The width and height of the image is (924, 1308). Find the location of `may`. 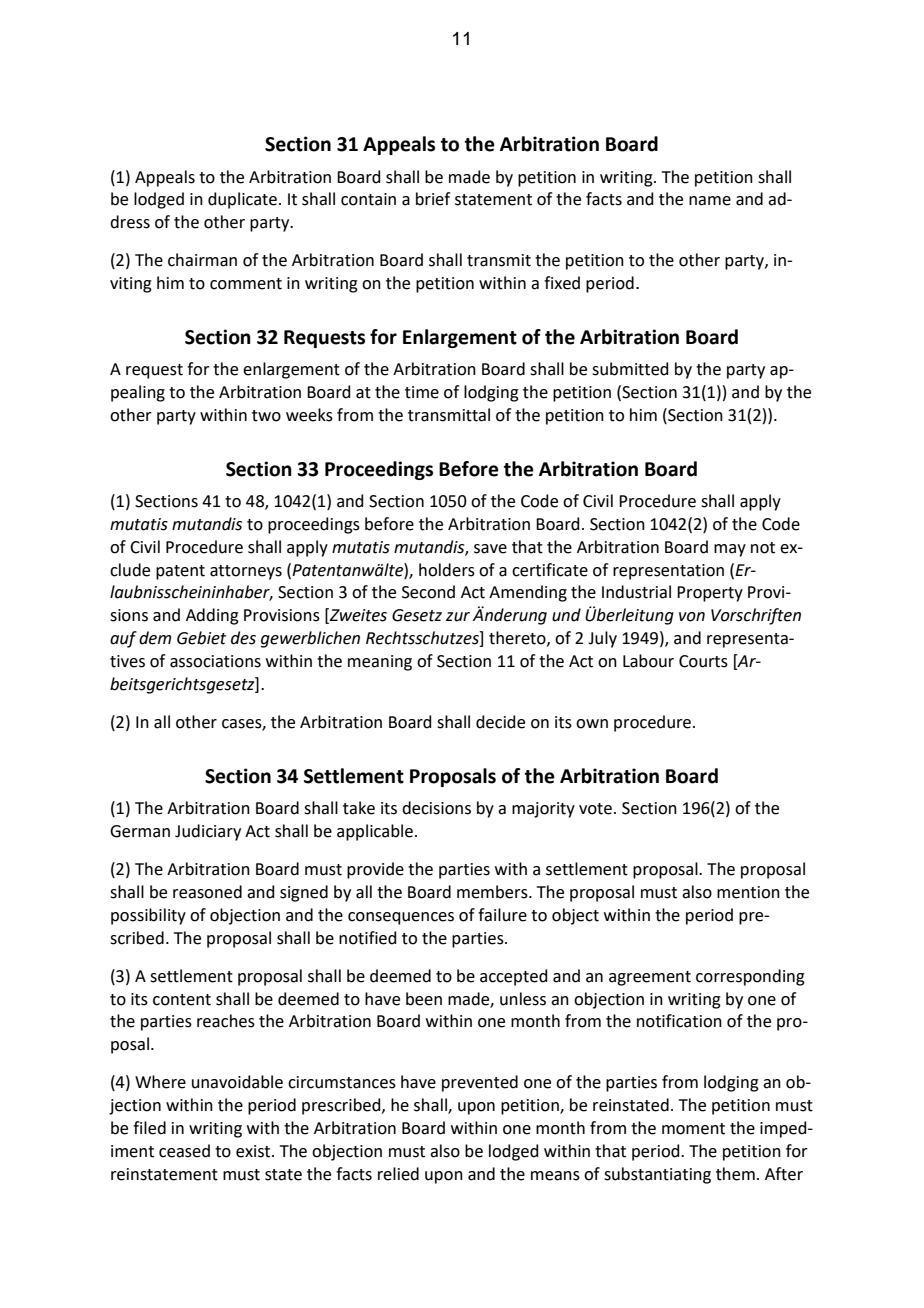

may is located at coordinates (730, 550).
